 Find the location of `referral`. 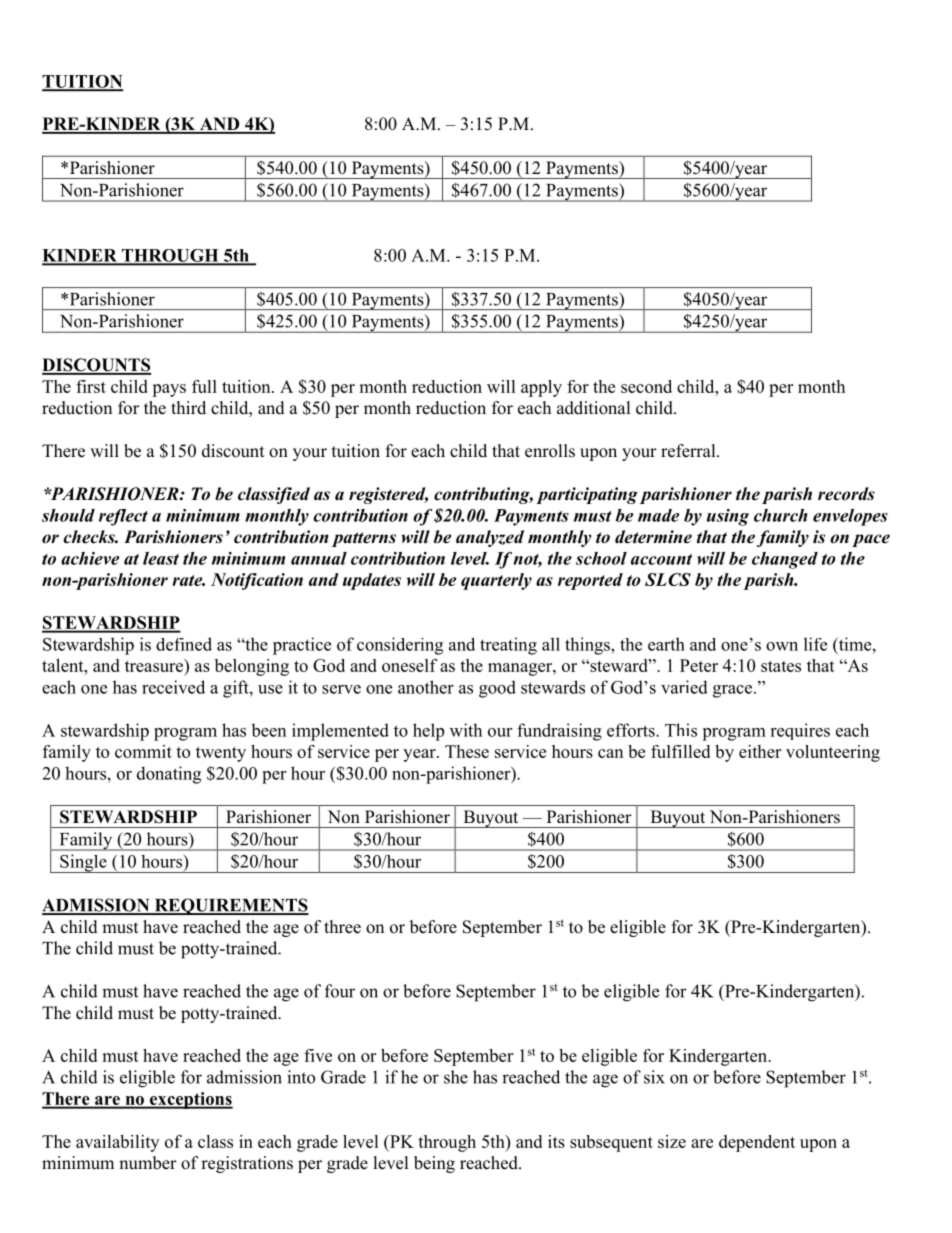

referral is located at coordinates (689, 451).
